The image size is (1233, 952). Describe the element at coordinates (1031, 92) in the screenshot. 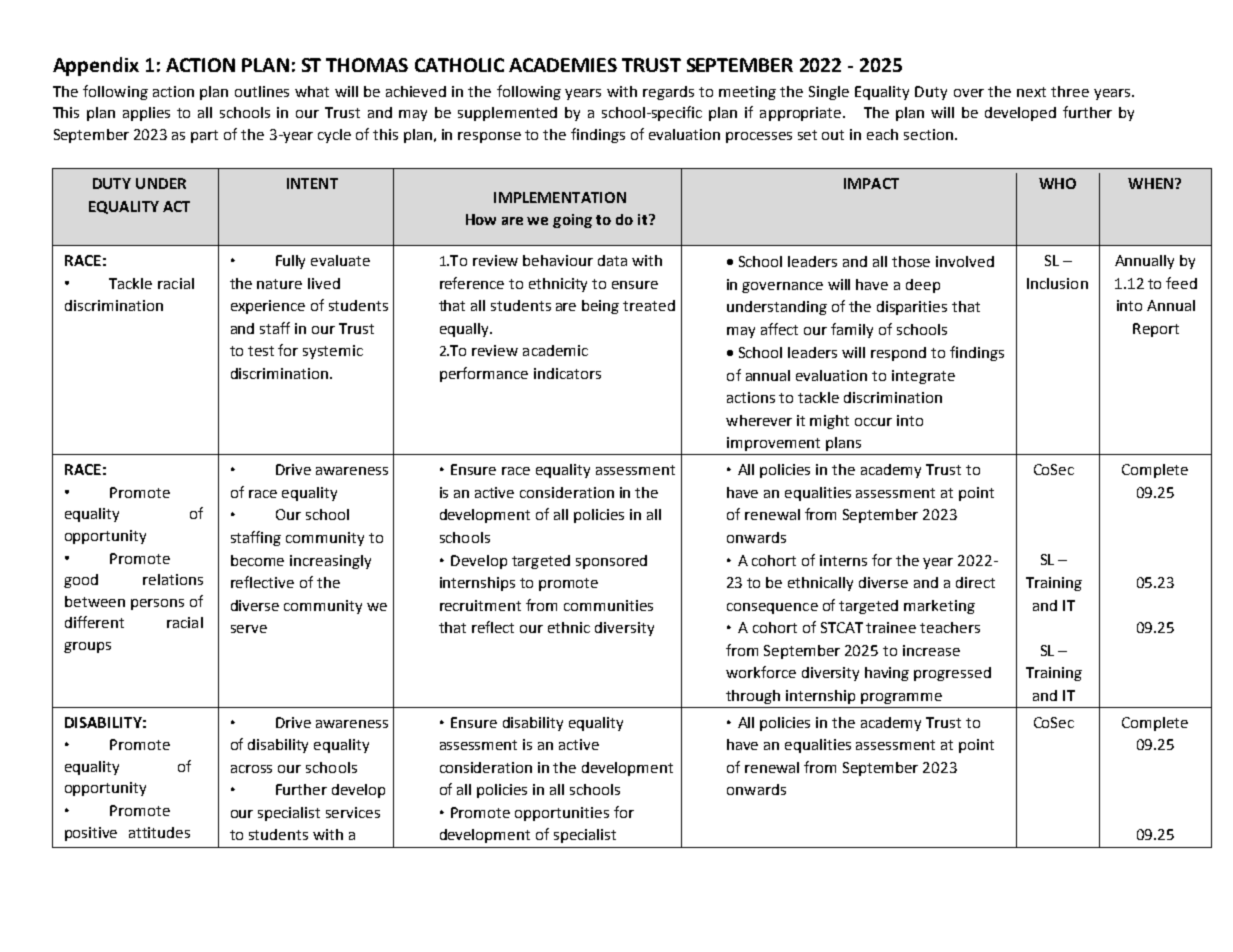

I see `next` at that location.
